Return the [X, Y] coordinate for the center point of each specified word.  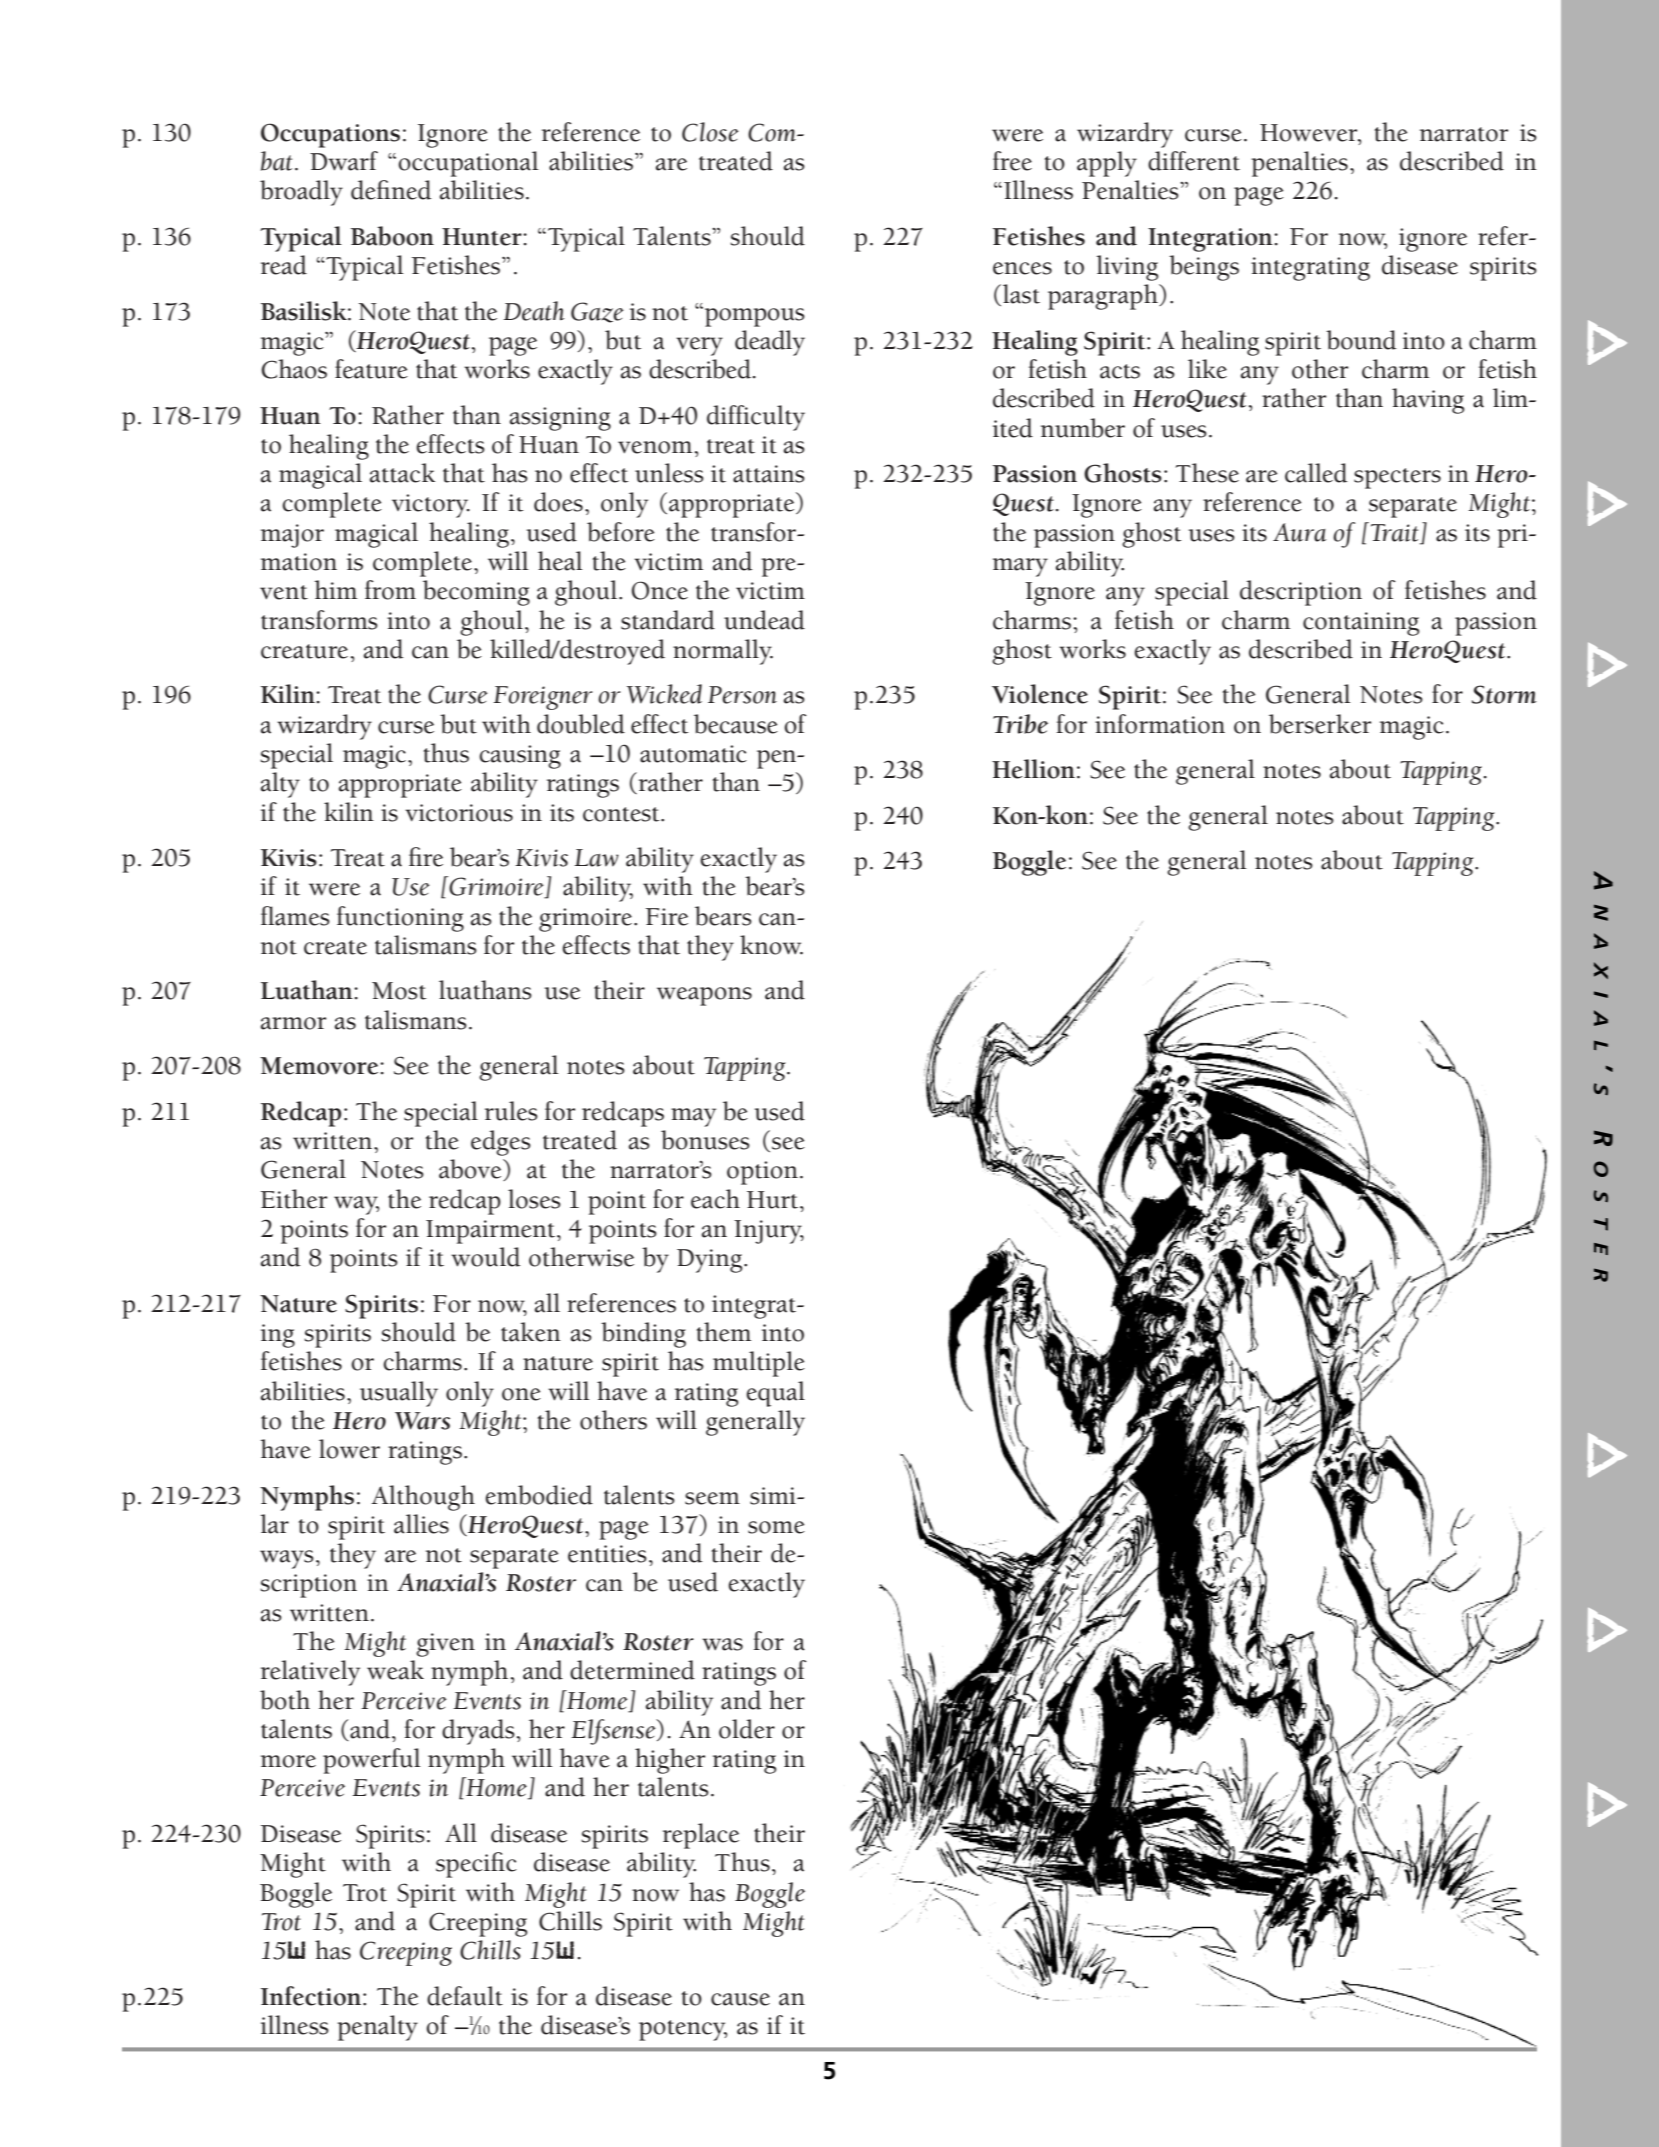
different [1194, 161]
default [465, 1996]
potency [683, 2030]
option [762, 1173]
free [1012, 161]
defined [391, 190]
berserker [1320, 724]
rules [511, 1111]
